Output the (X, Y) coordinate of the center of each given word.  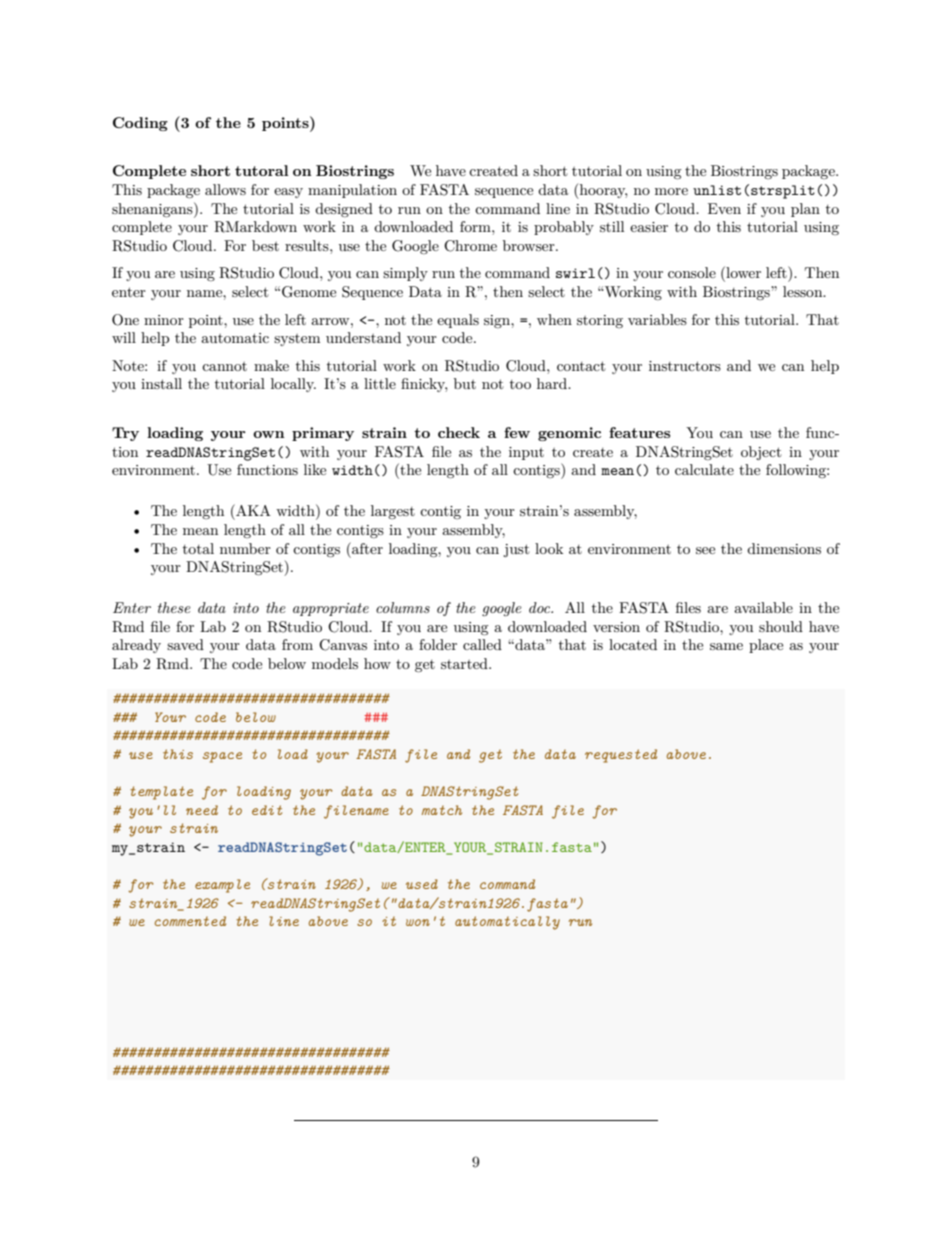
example (222, 886)
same (726, 646)
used (422, 884)
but (465, 383)
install (161, 383)
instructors (685, 366)
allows (225, 189)
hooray (602, 191)
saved (185, 644)
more (671, 191)
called (482, 644)
